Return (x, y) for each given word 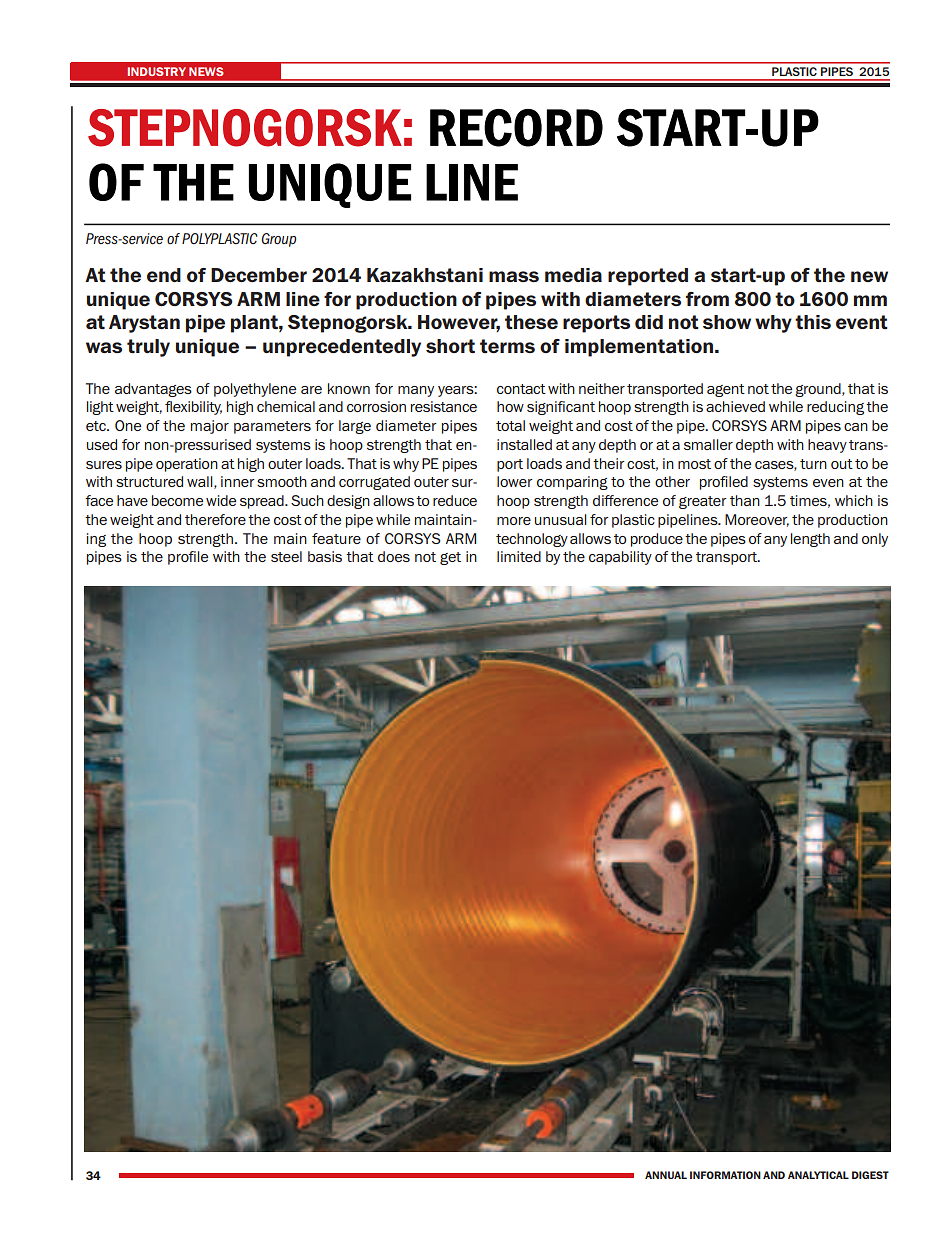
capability (620, 558)
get (450, 558)
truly (148, 348)
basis (325, 556)
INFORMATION (725, 1175)
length (810, 540)
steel (286, 556)
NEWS (206, 71)
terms (507, 346)
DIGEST (870, 1175)
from (707, 299)
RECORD (516, 128)
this (813, 322)
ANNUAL (666, 1175)
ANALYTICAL (818, 1175)
